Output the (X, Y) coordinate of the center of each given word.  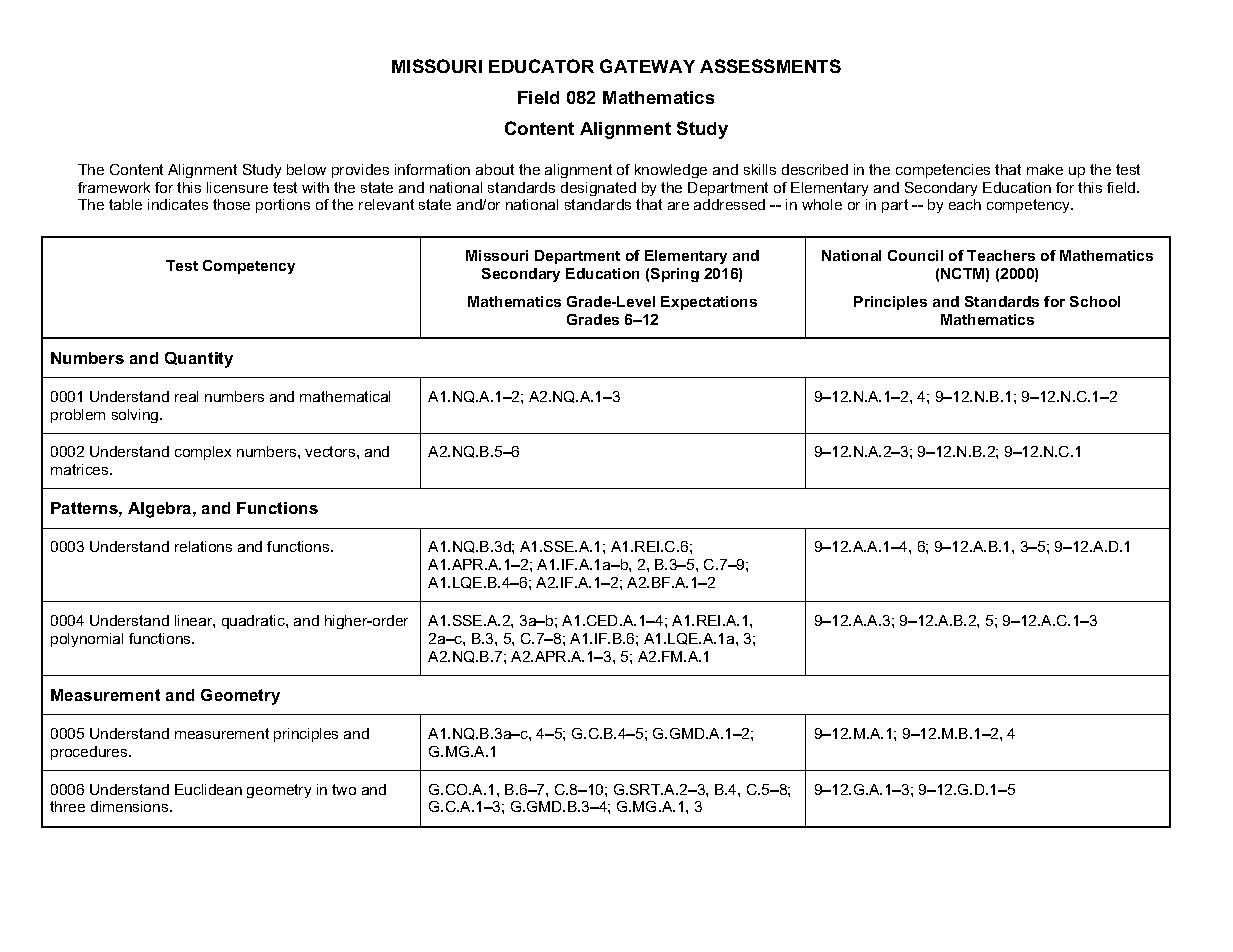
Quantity (199, 360)
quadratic (254, 622)
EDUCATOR (541, 66)
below (306, 169)
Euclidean (208, 789)
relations (203, 546)
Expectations (709, 303)
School (1095, 301)
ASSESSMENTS (770, 66)
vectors (331, 451)
